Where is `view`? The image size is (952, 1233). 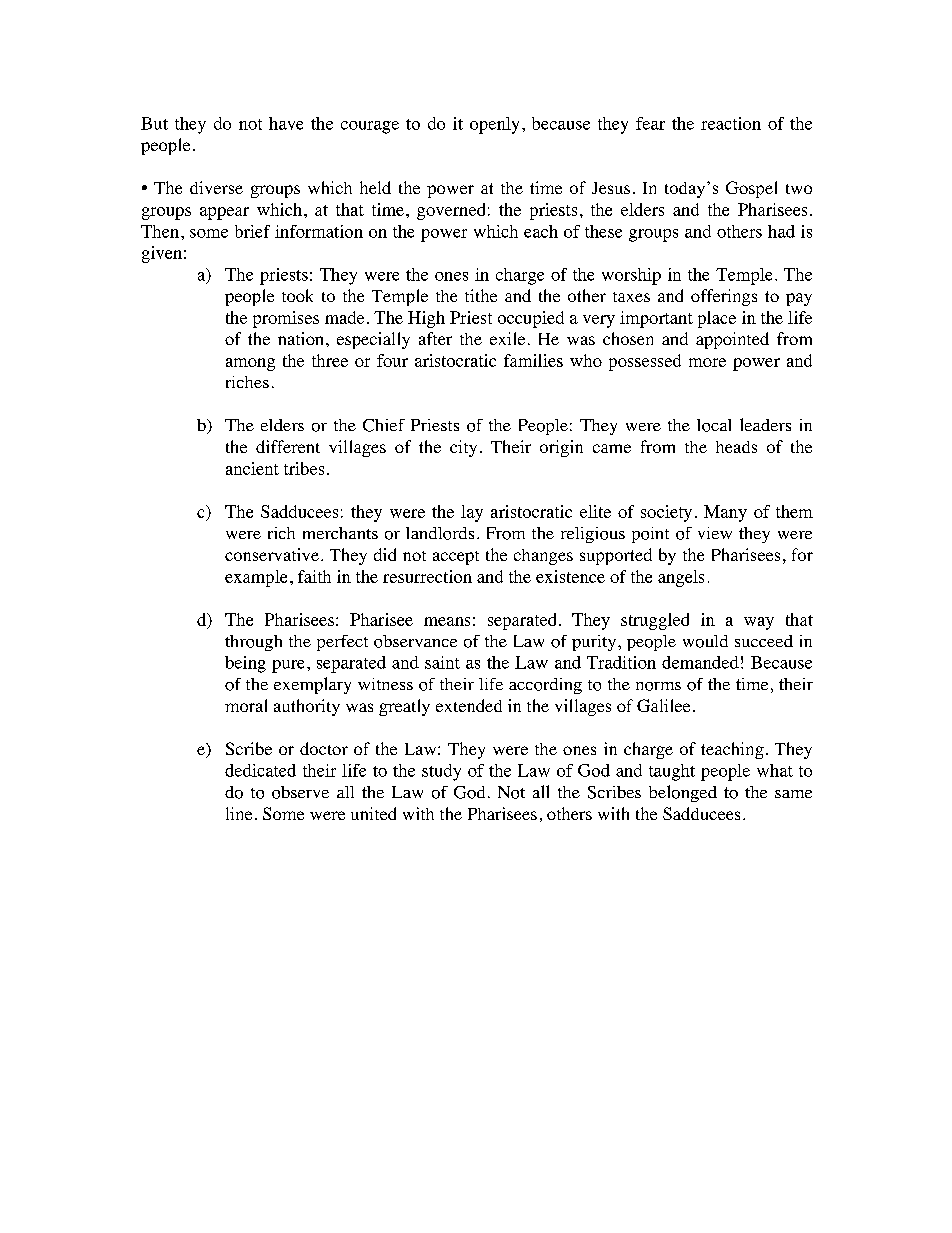
view is located at coordinates (715, 533).
